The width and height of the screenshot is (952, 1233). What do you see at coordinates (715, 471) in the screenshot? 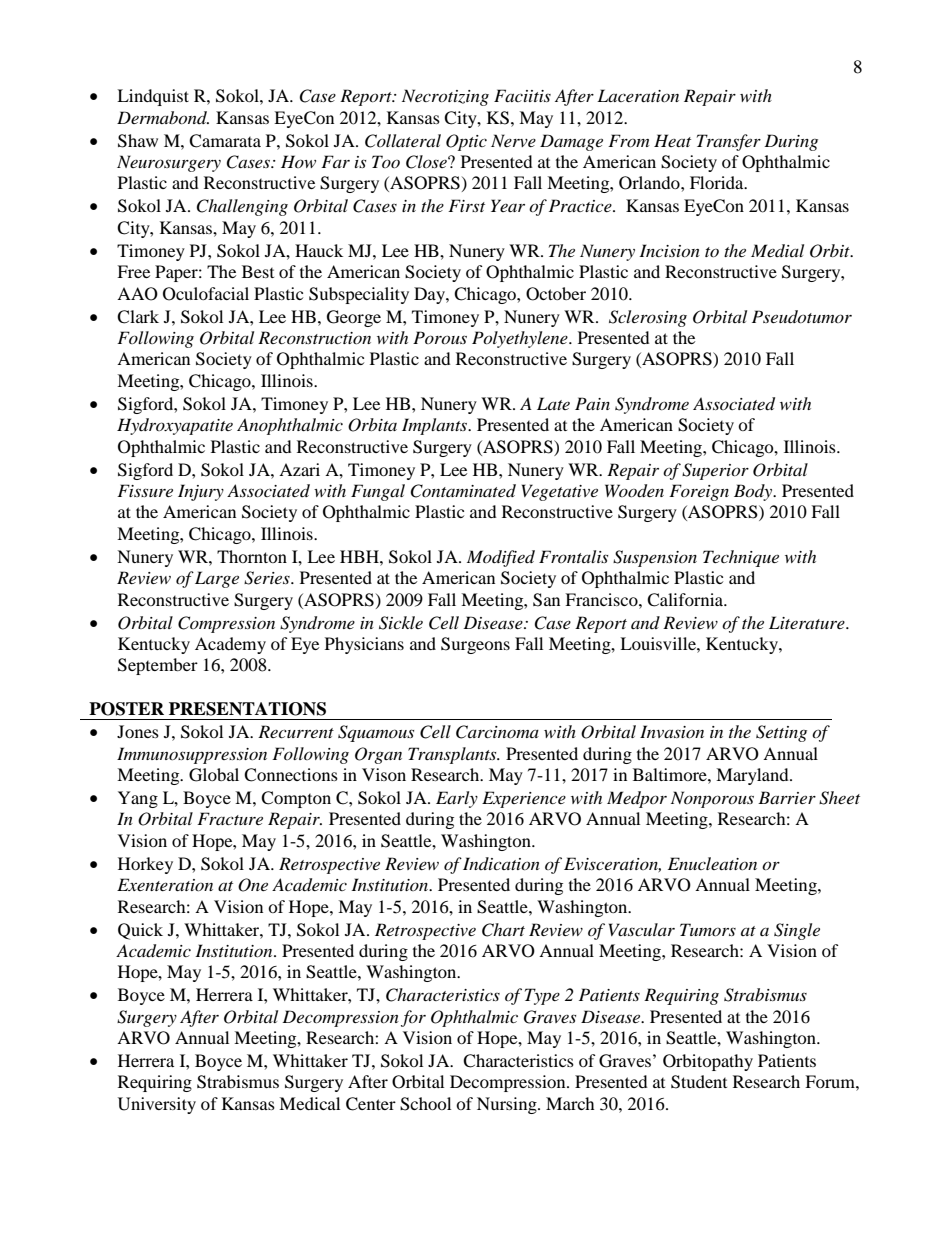
I see `Superior` at bounding box center [715, 471].
